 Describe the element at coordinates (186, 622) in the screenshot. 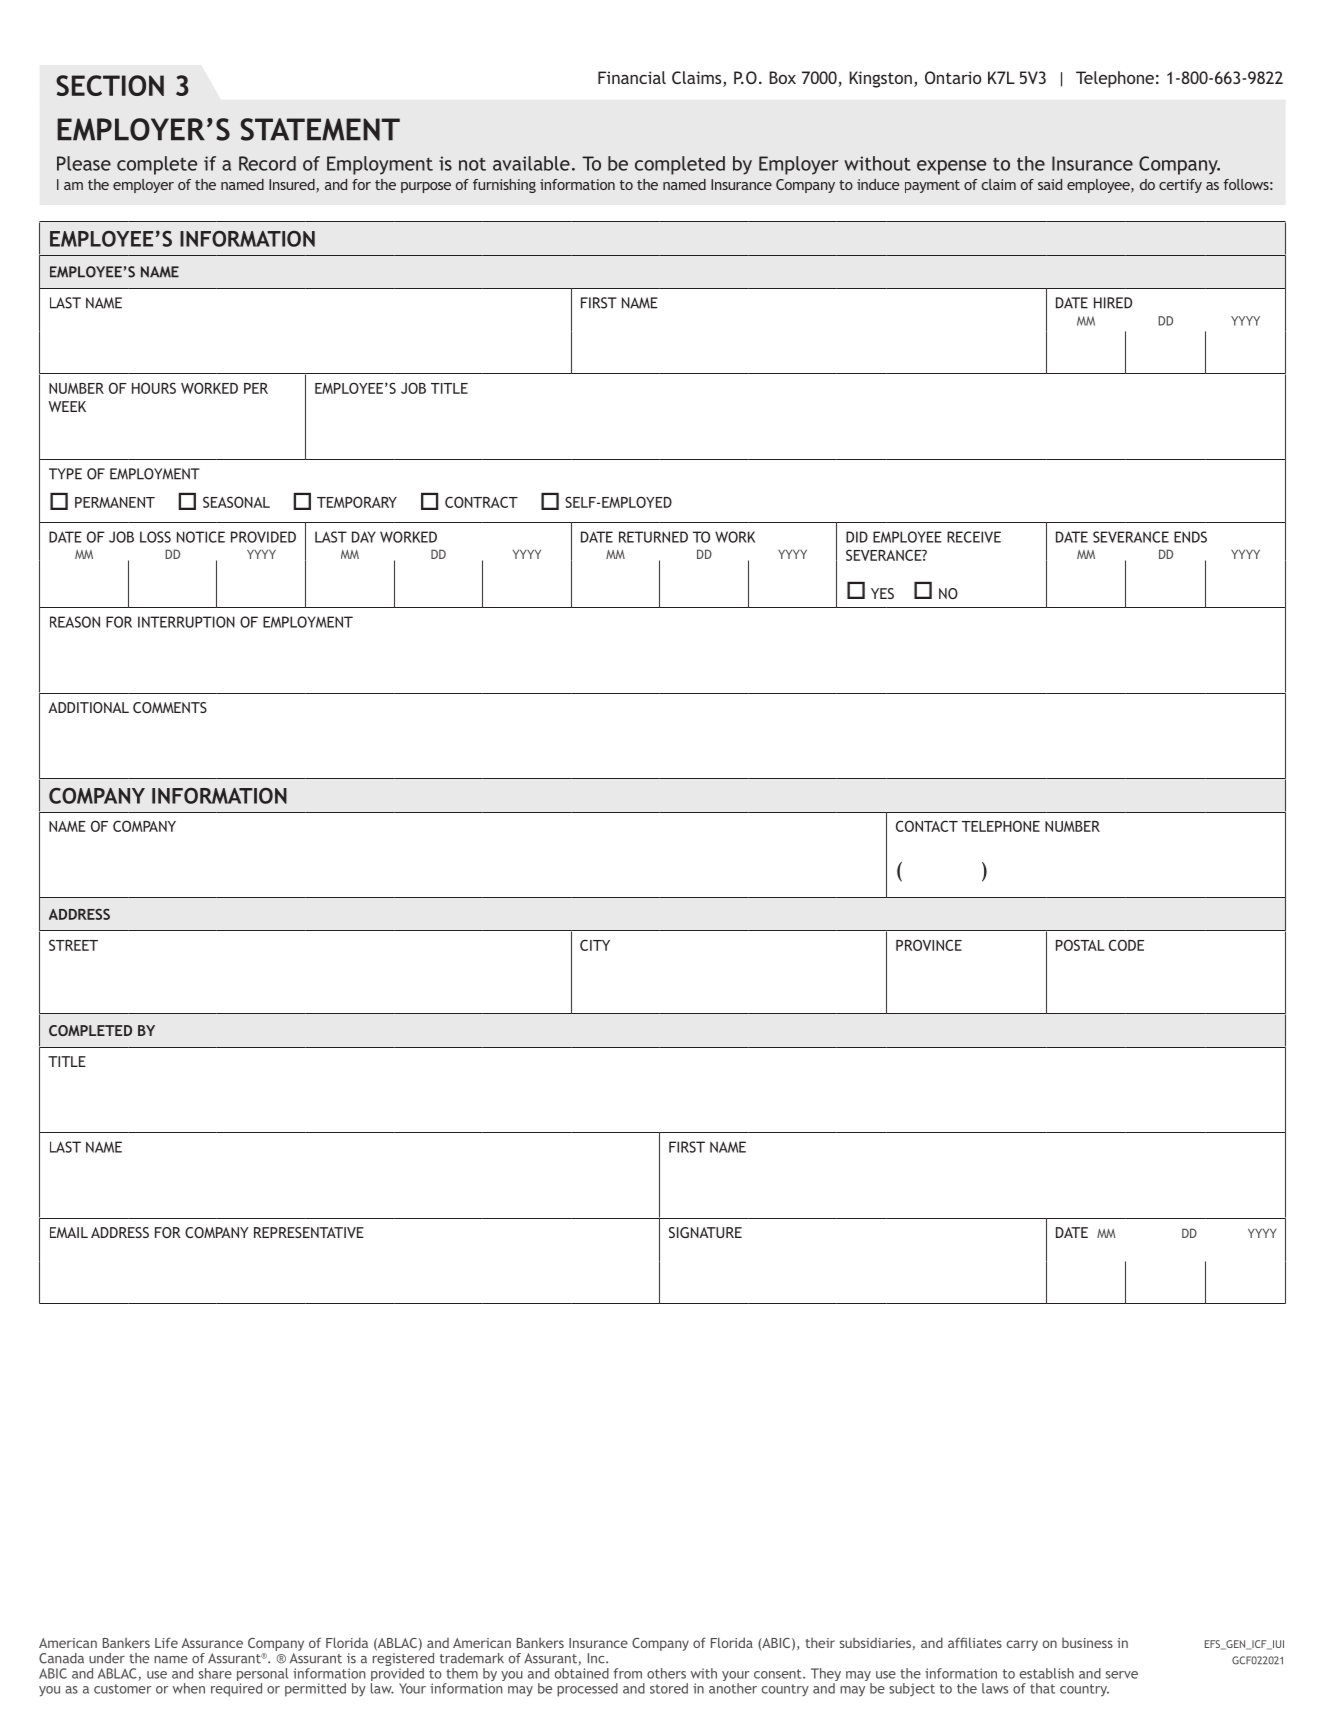

I see `INTERRUPTION` at that location.
